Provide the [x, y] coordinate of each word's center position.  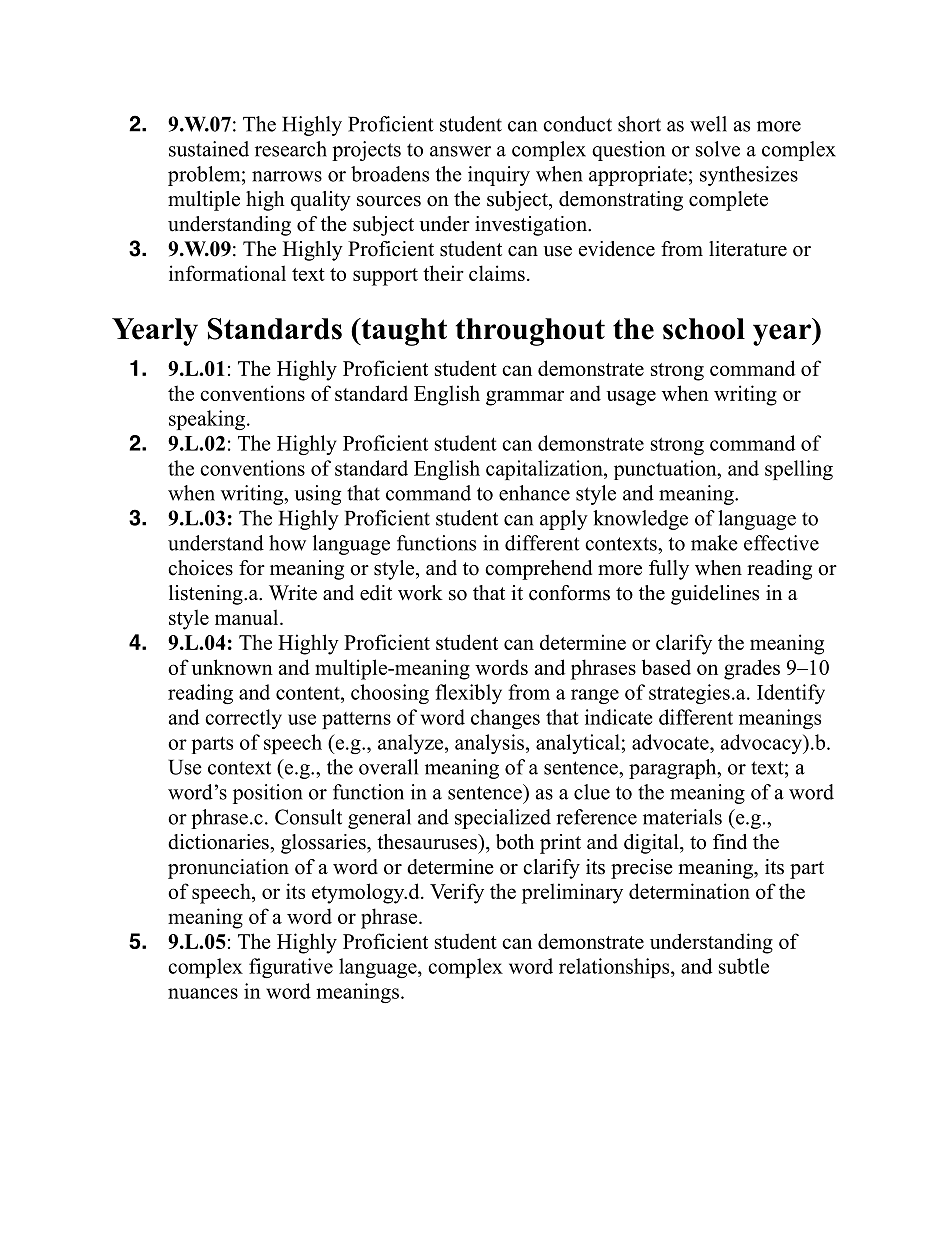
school [704, 329]
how [287, 543]
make [714, 543]
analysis [489, 744]
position [268, 794]
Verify [457, 893]
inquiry [499, 176]
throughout [530, 332]
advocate [671, 742]
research [291, 149]
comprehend [538, 570]
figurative [291, 968]
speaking [207, 420]
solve [718, 149]
